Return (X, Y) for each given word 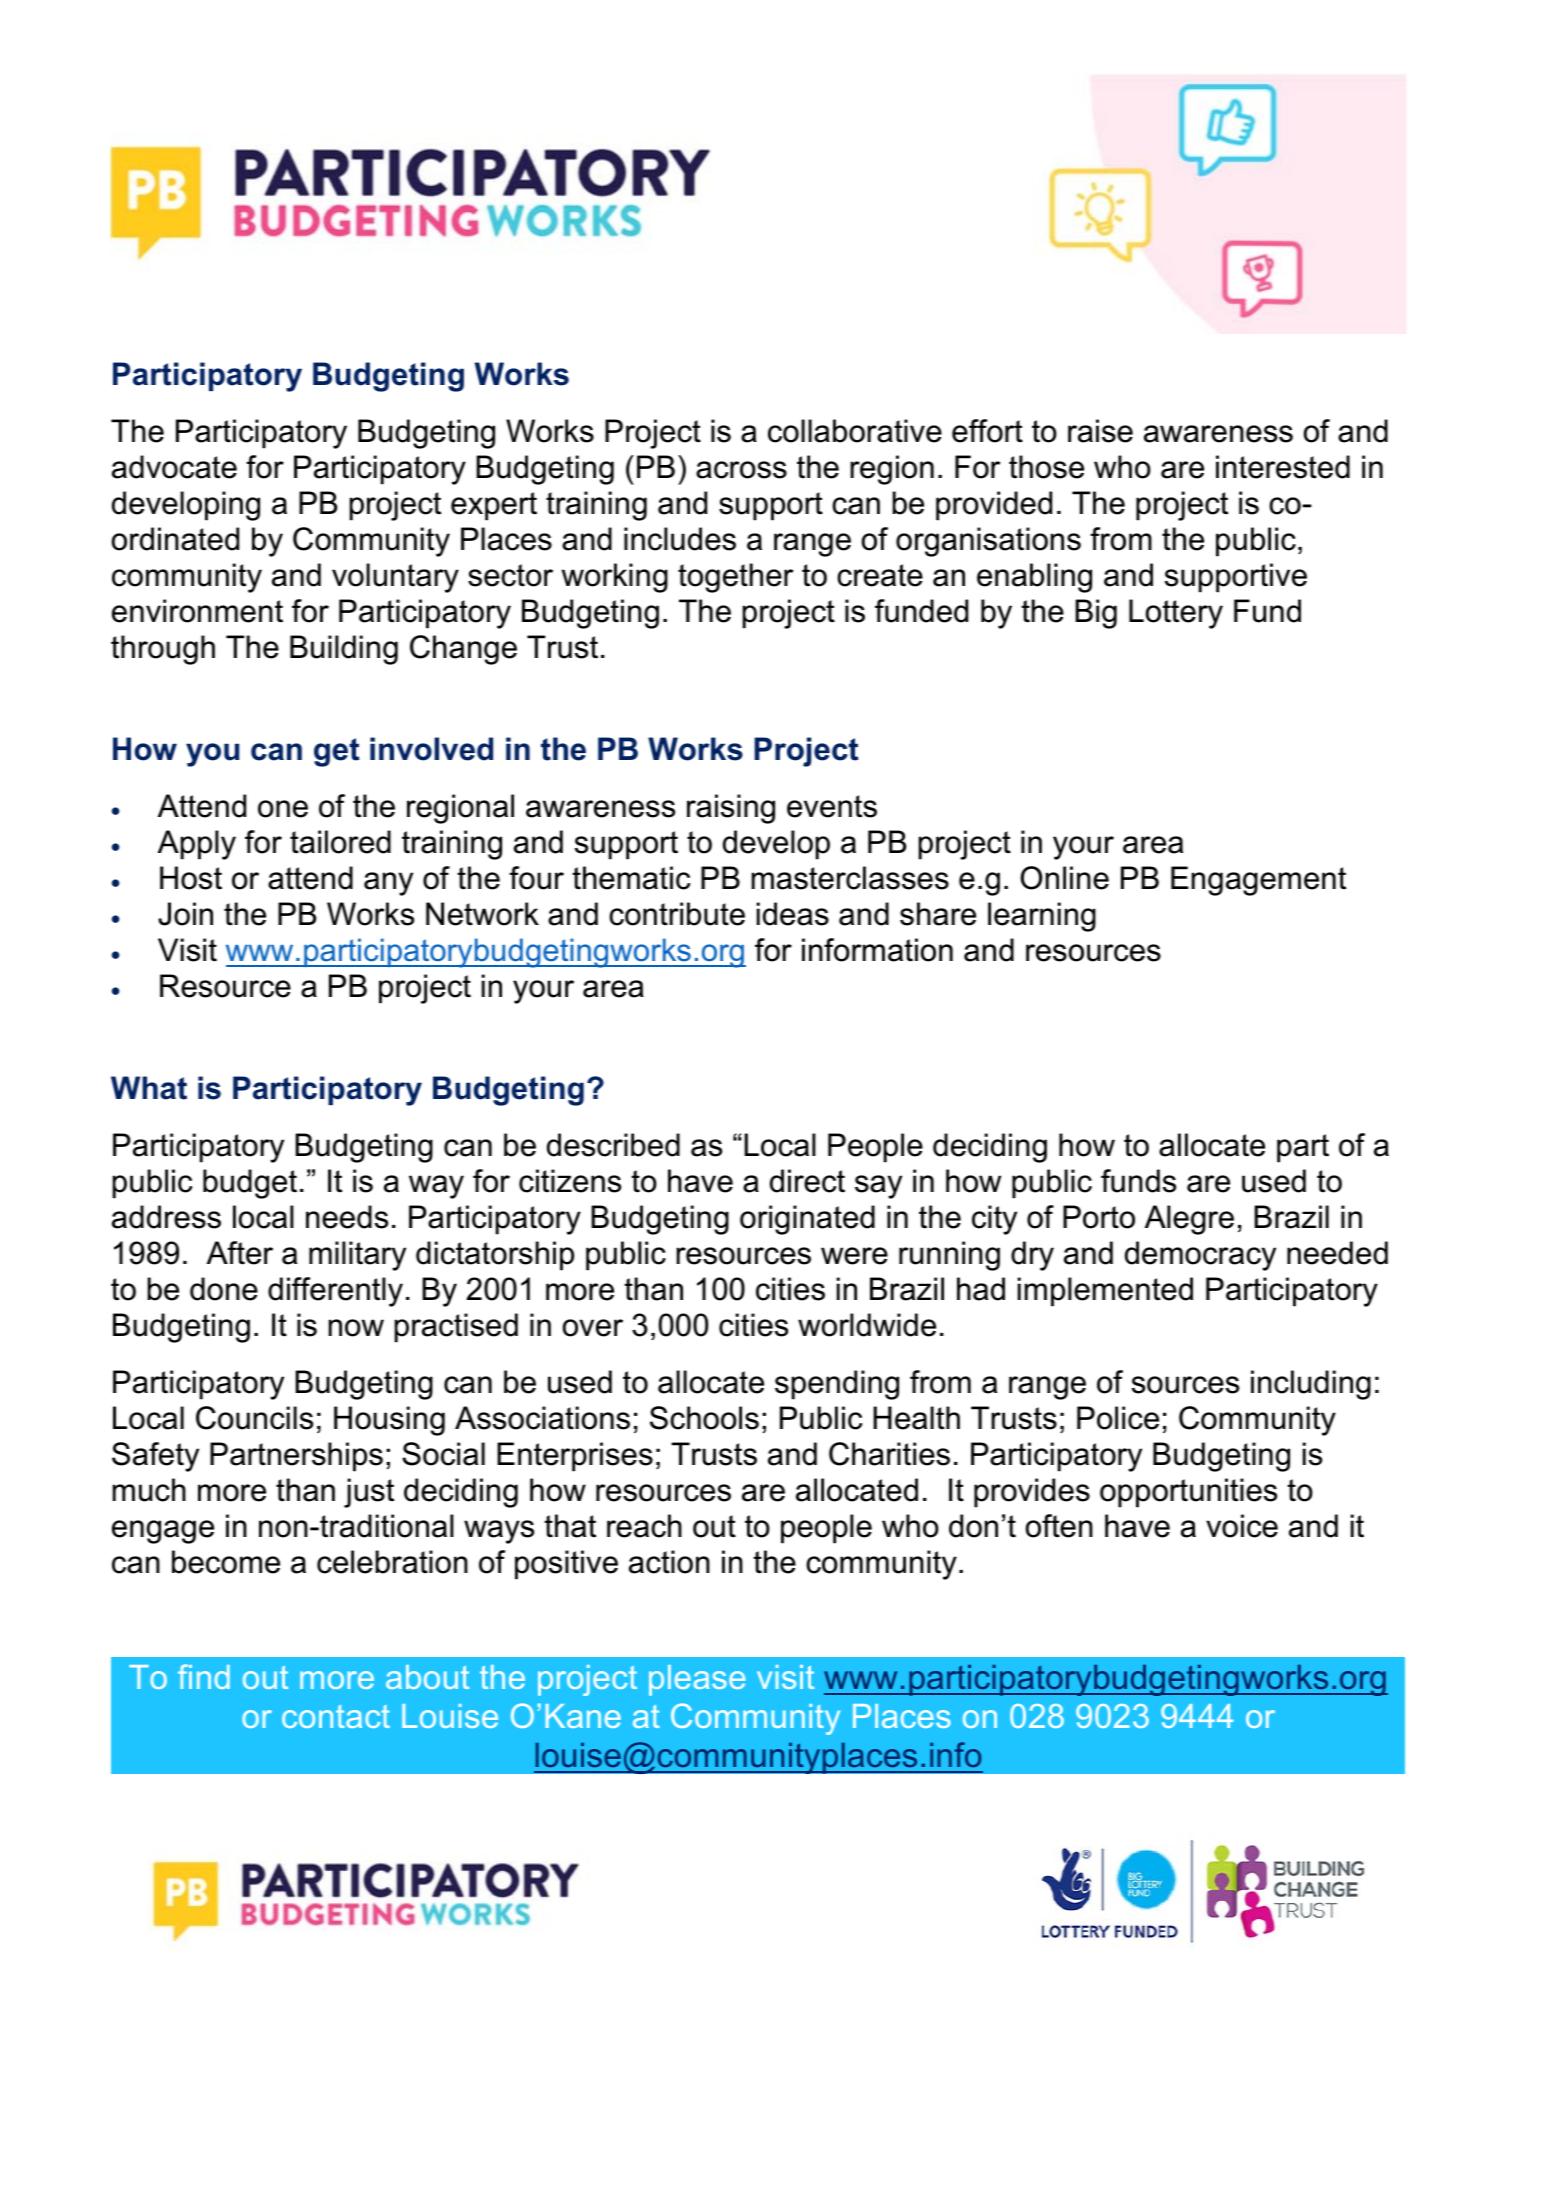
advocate (174, 467)
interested (1283, 467)
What (149, 1088)
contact (336, 1716)
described (613, 1145)
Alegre (1189, 1220)
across (741, 470)
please (697, 1680)
